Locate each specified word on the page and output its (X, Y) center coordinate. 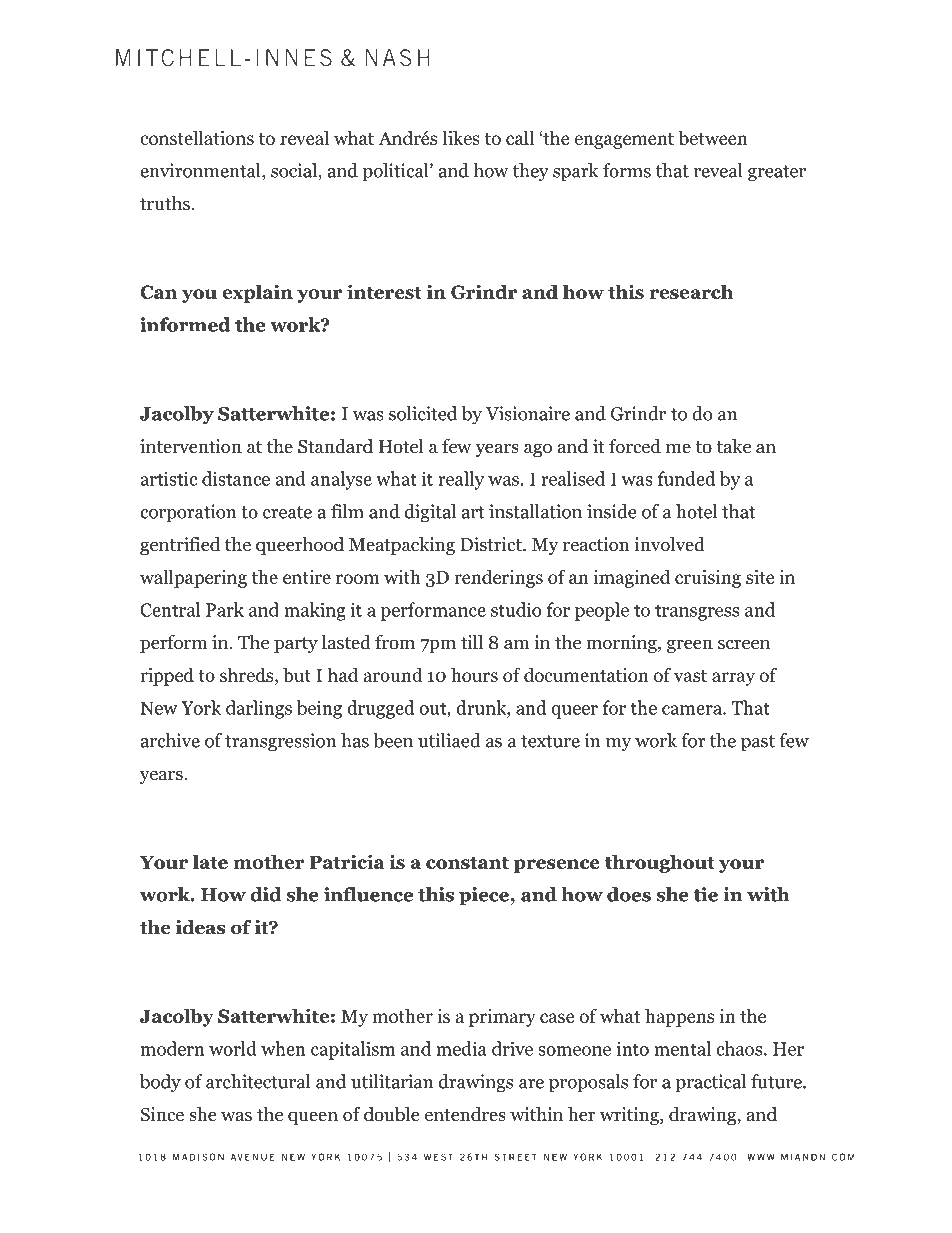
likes (461, 137)
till (472, 642)
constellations (197, 137)
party (296, 645)
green (690, 646)
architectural (258, 1081)
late (210, 861)
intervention (191, 446)
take (733, 446)
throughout (660, 863)
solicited (423, 413)
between (713, 137)
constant (467, 863)
